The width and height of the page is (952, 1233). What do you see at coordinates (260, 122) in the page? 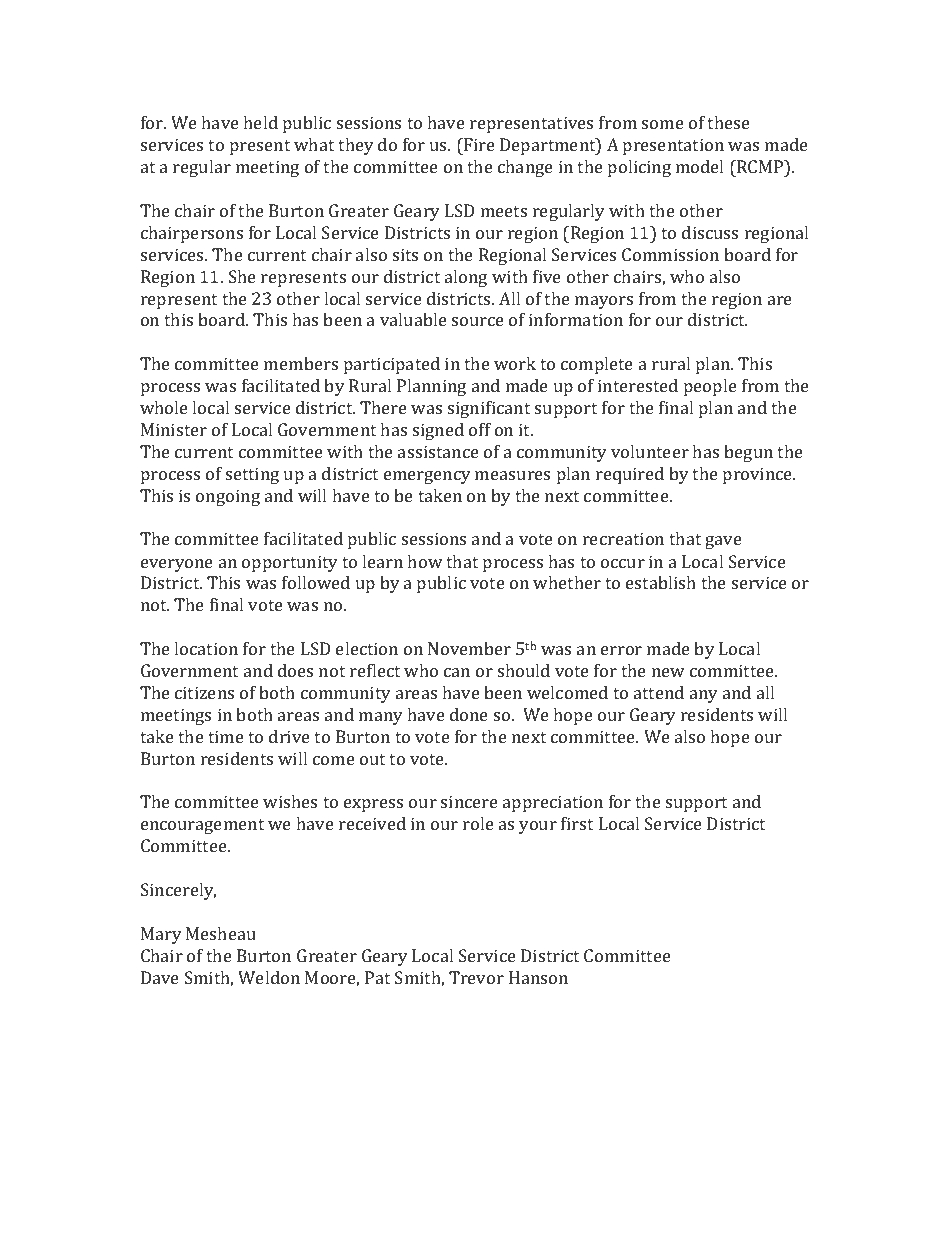
I see `held` at bounding box center [260, 122].
